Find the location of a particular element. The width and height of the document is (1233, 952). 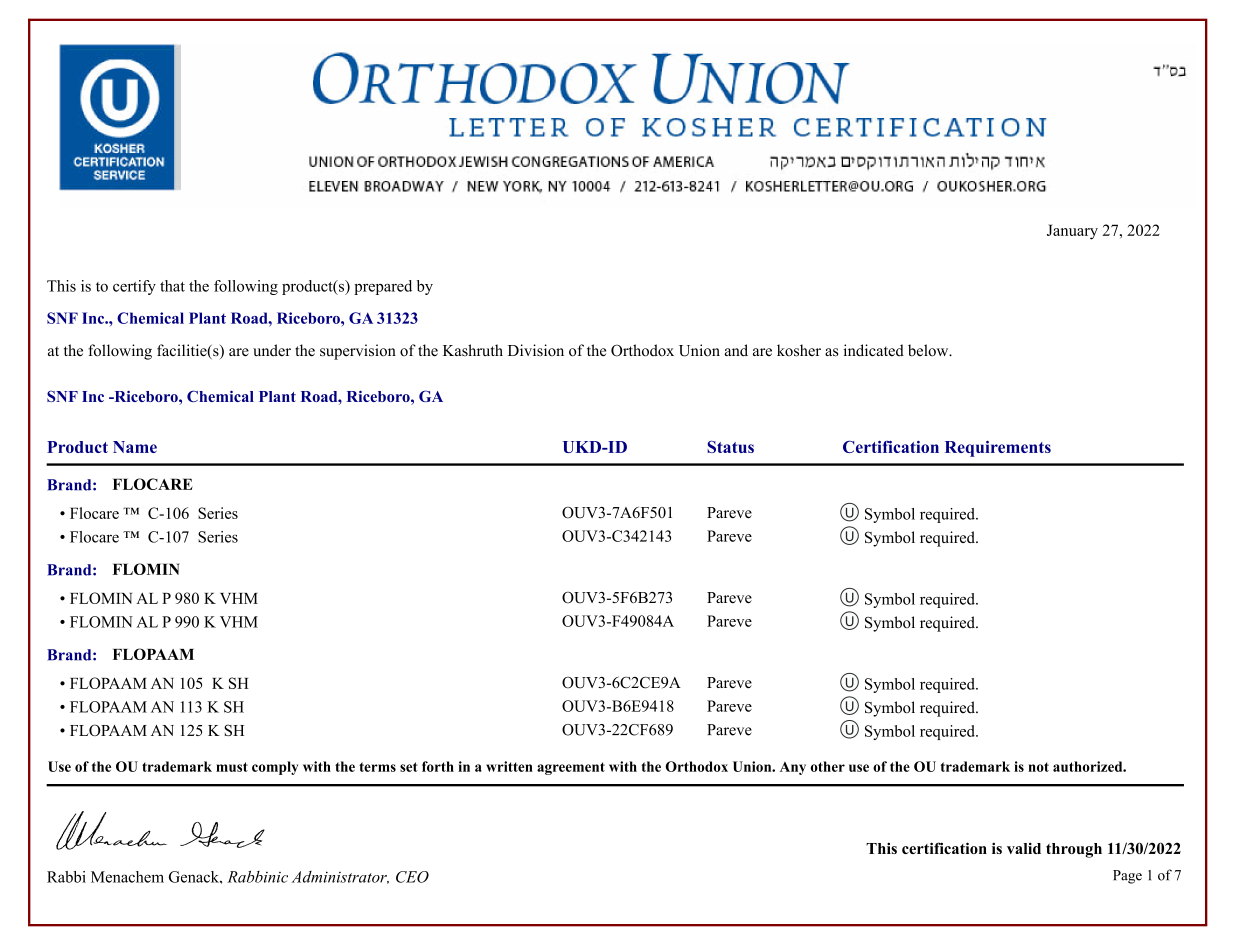

not is located at coordinates (1038, 767).
